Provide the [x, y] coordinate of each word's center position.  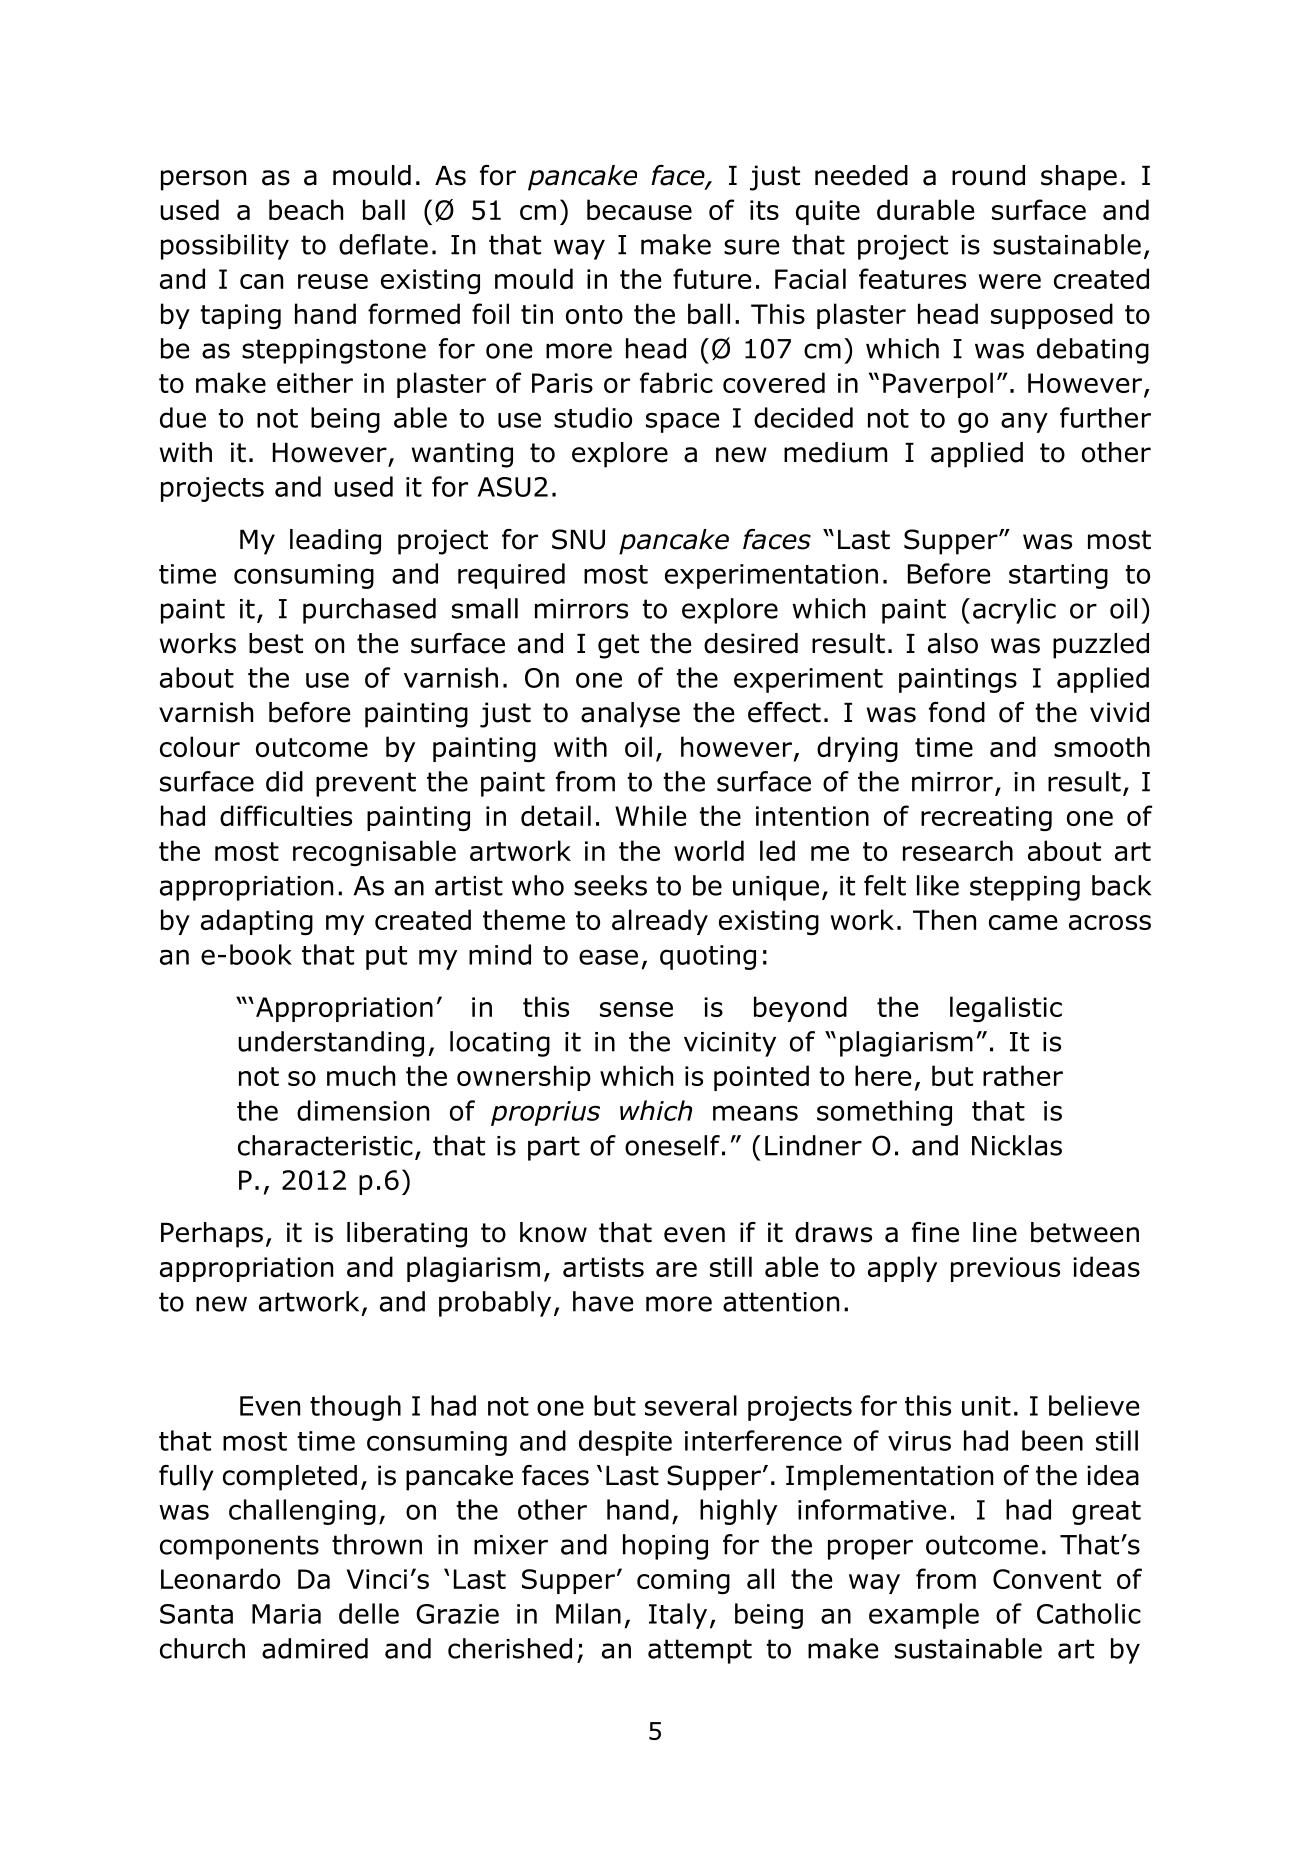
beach [306, 209]
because [639, 209]
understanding [331, 1044]
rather [1023, 1075]
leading [335, 542]
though [355, 1408]
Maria [286, 1614]
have [603, 1301]
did [284, 781]
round [988, 175]
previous [1005, 1269]
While [650, 815]
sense [636, 1009]
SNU [578, 539]
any [1024, 422]
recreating [986, 818]
